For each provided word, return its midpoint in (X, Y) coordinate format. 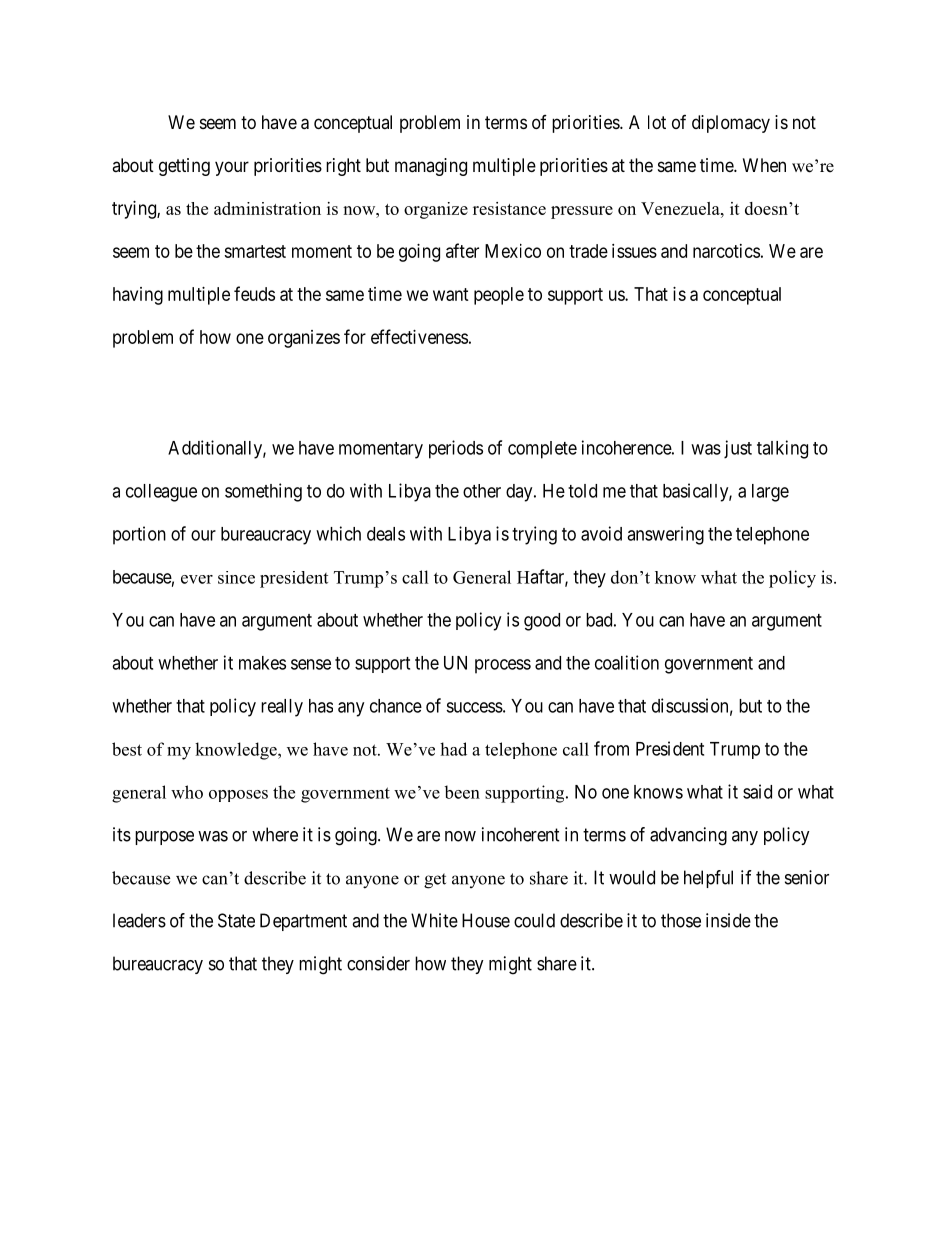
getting (184, 167)
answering (665, 535)
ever (197, 579)
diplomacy (731, 124)
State (236, 920)
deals (386, 534)
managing (431, 167)
